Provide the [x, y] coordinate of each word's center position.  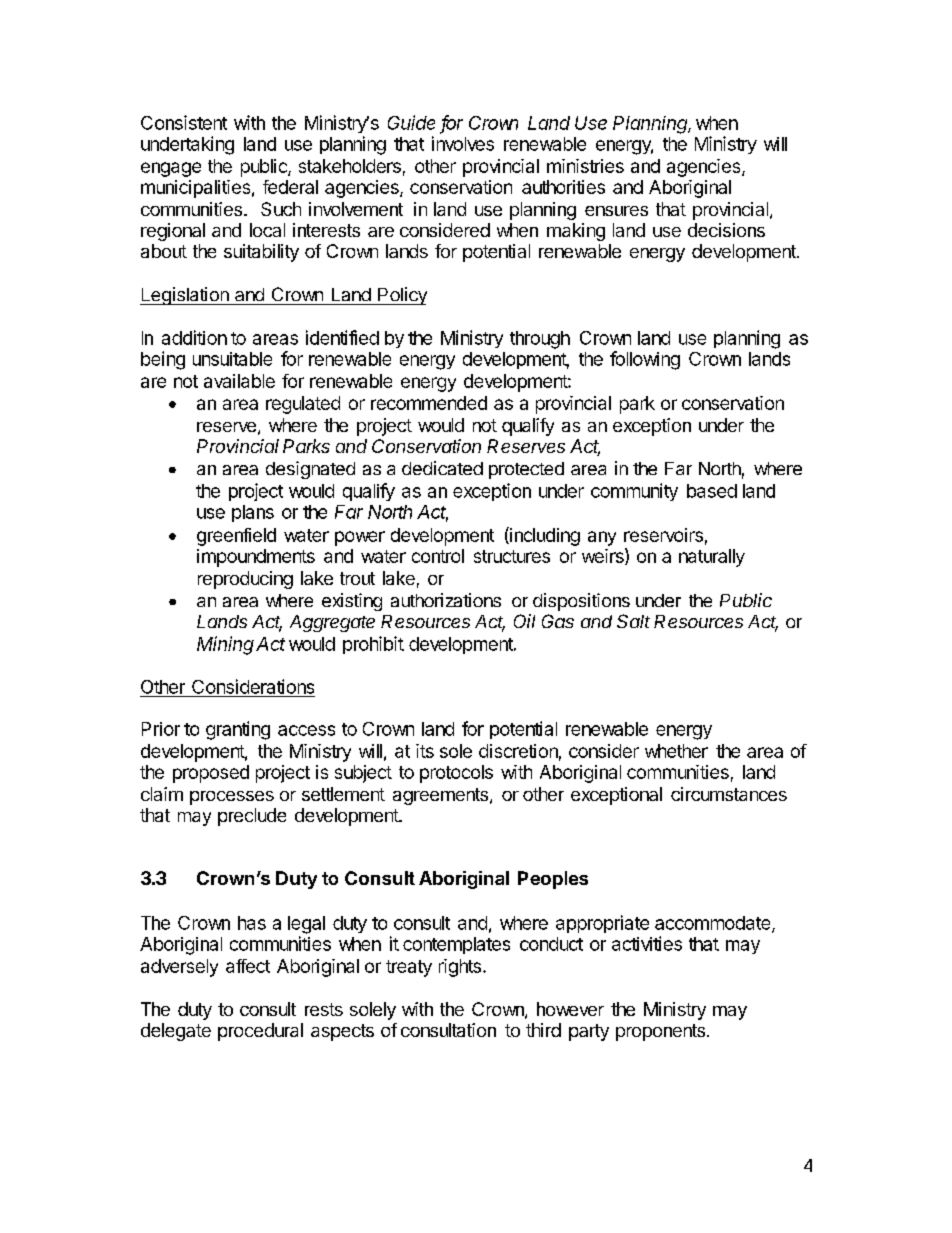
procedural [260, 1032]
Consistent [184, 122]
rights [460, 968]
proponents [660, 1032]
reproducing [245, 580]
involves [463, 143]
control [438, 556]
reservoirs [663, 535]
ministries [585, 166]
